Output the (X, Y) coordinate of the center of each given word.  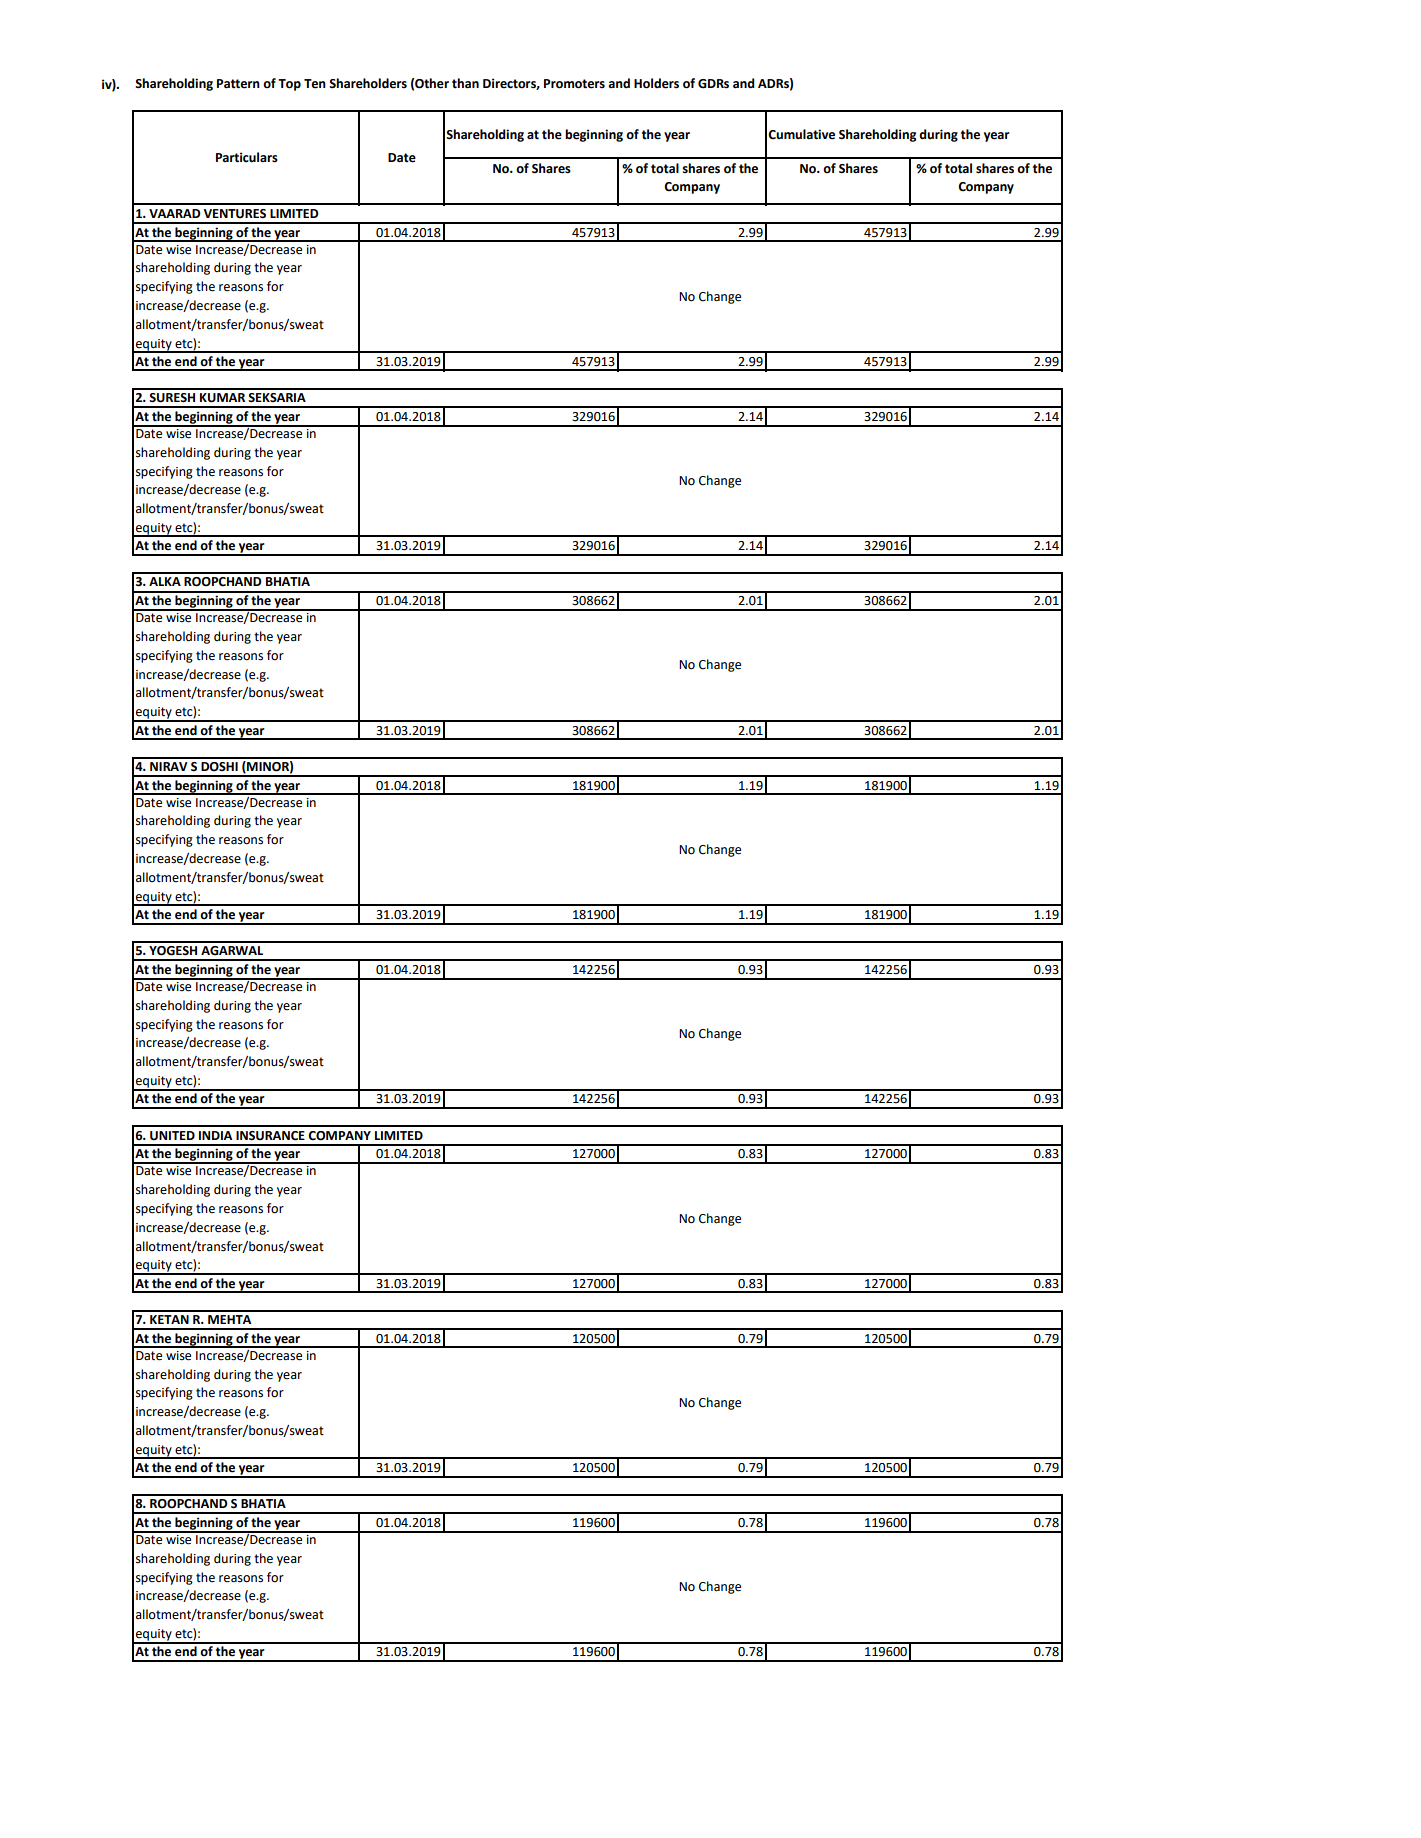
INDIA (215, 1135)
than (465, 83)
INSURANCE (270, 1136)
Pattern (238, 84)
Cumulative (801, 134)
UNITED (172, 1136)
